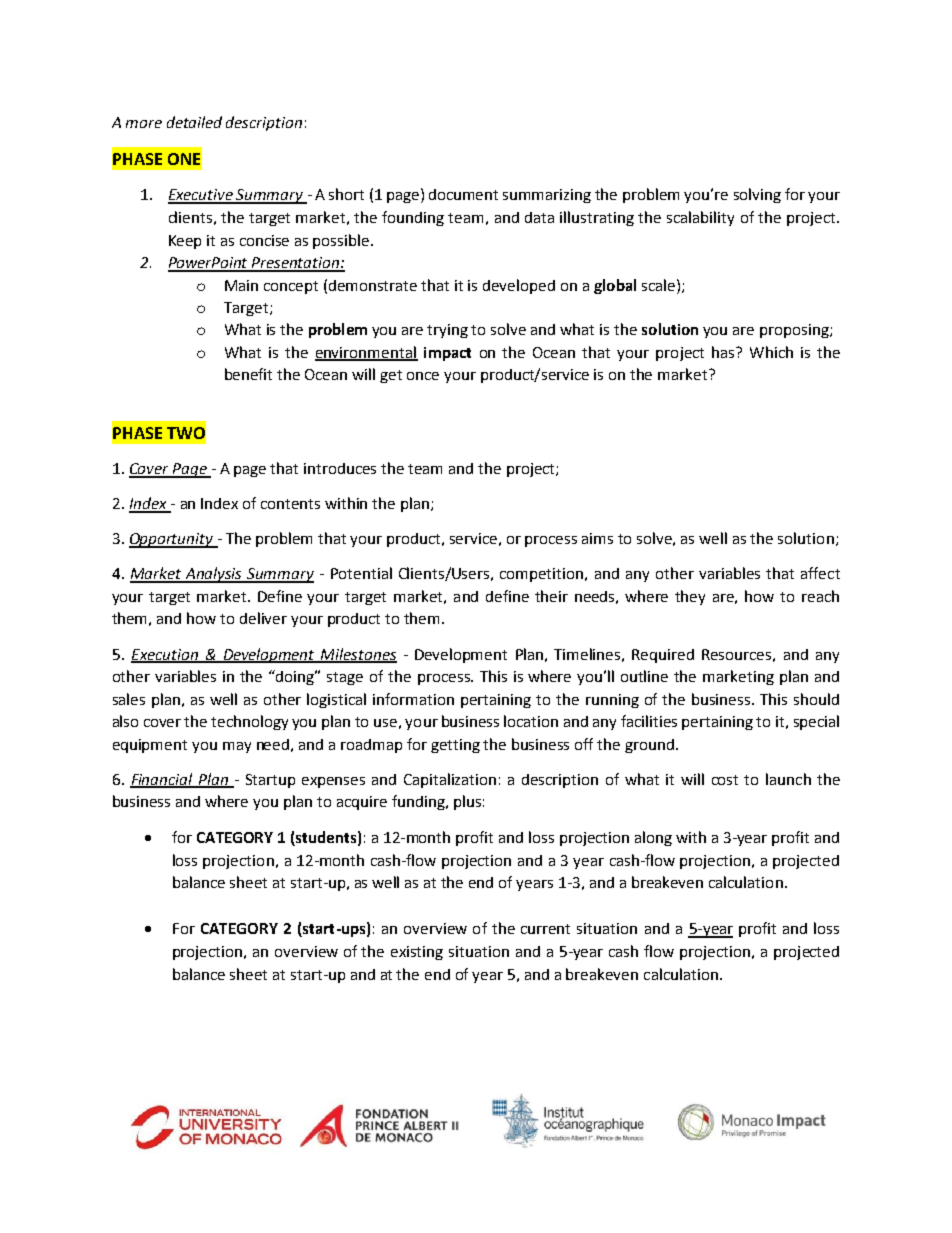 The width and height of the document is (952, 1233). Describe the element at coordinates (771, 352) in the document. I see `Which` at that location.
